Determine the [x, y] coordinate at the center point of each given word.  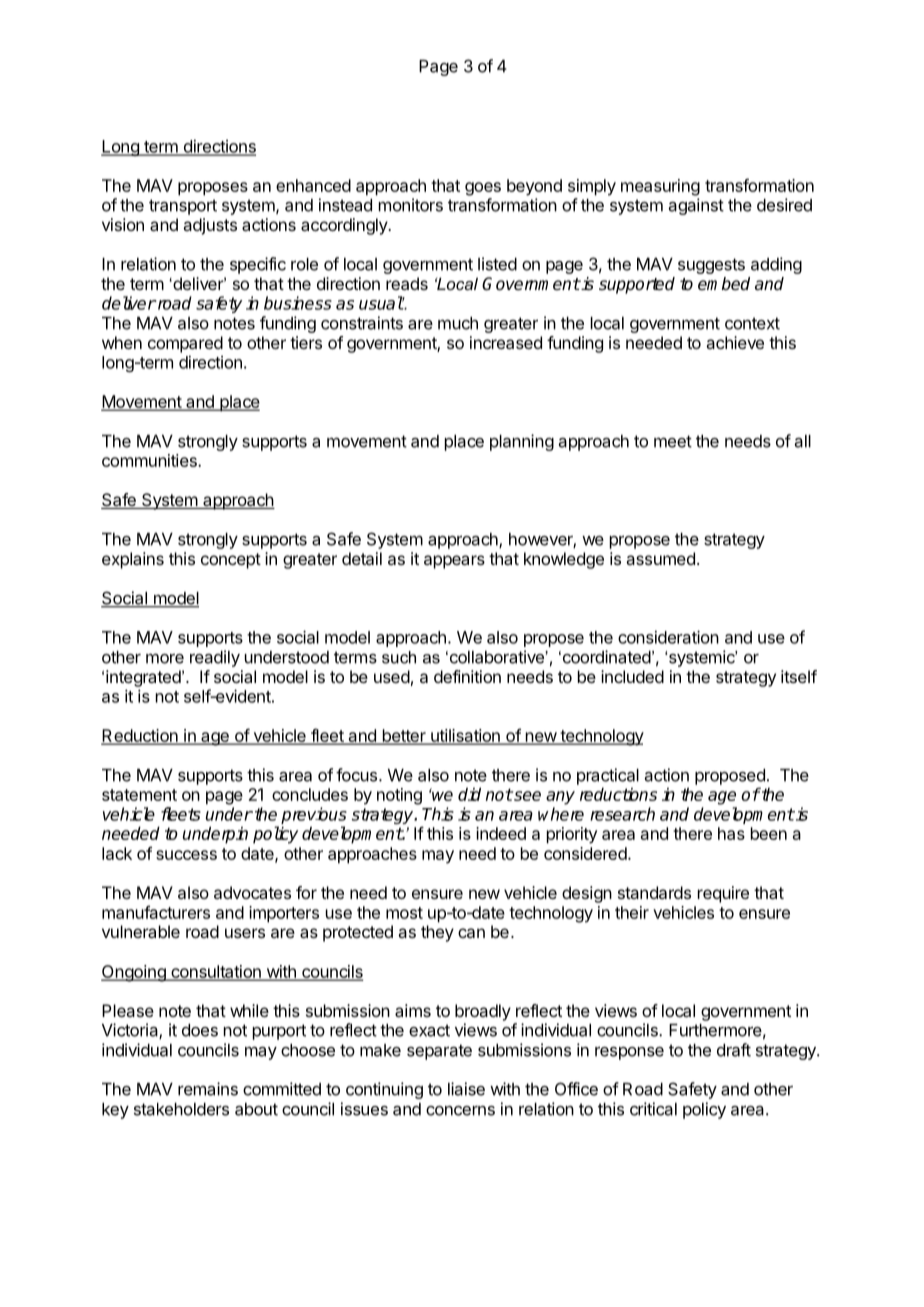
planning [522, 442]
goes [483, 189]
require [723, 894]
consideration [668, 637]
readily [215, 658]
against [696, 206]
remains [208, 1089]
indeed [501, 833]
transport [183, 207]
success [186, 855]
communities [150, 460]
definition [467, 676]
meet [673, 441]
